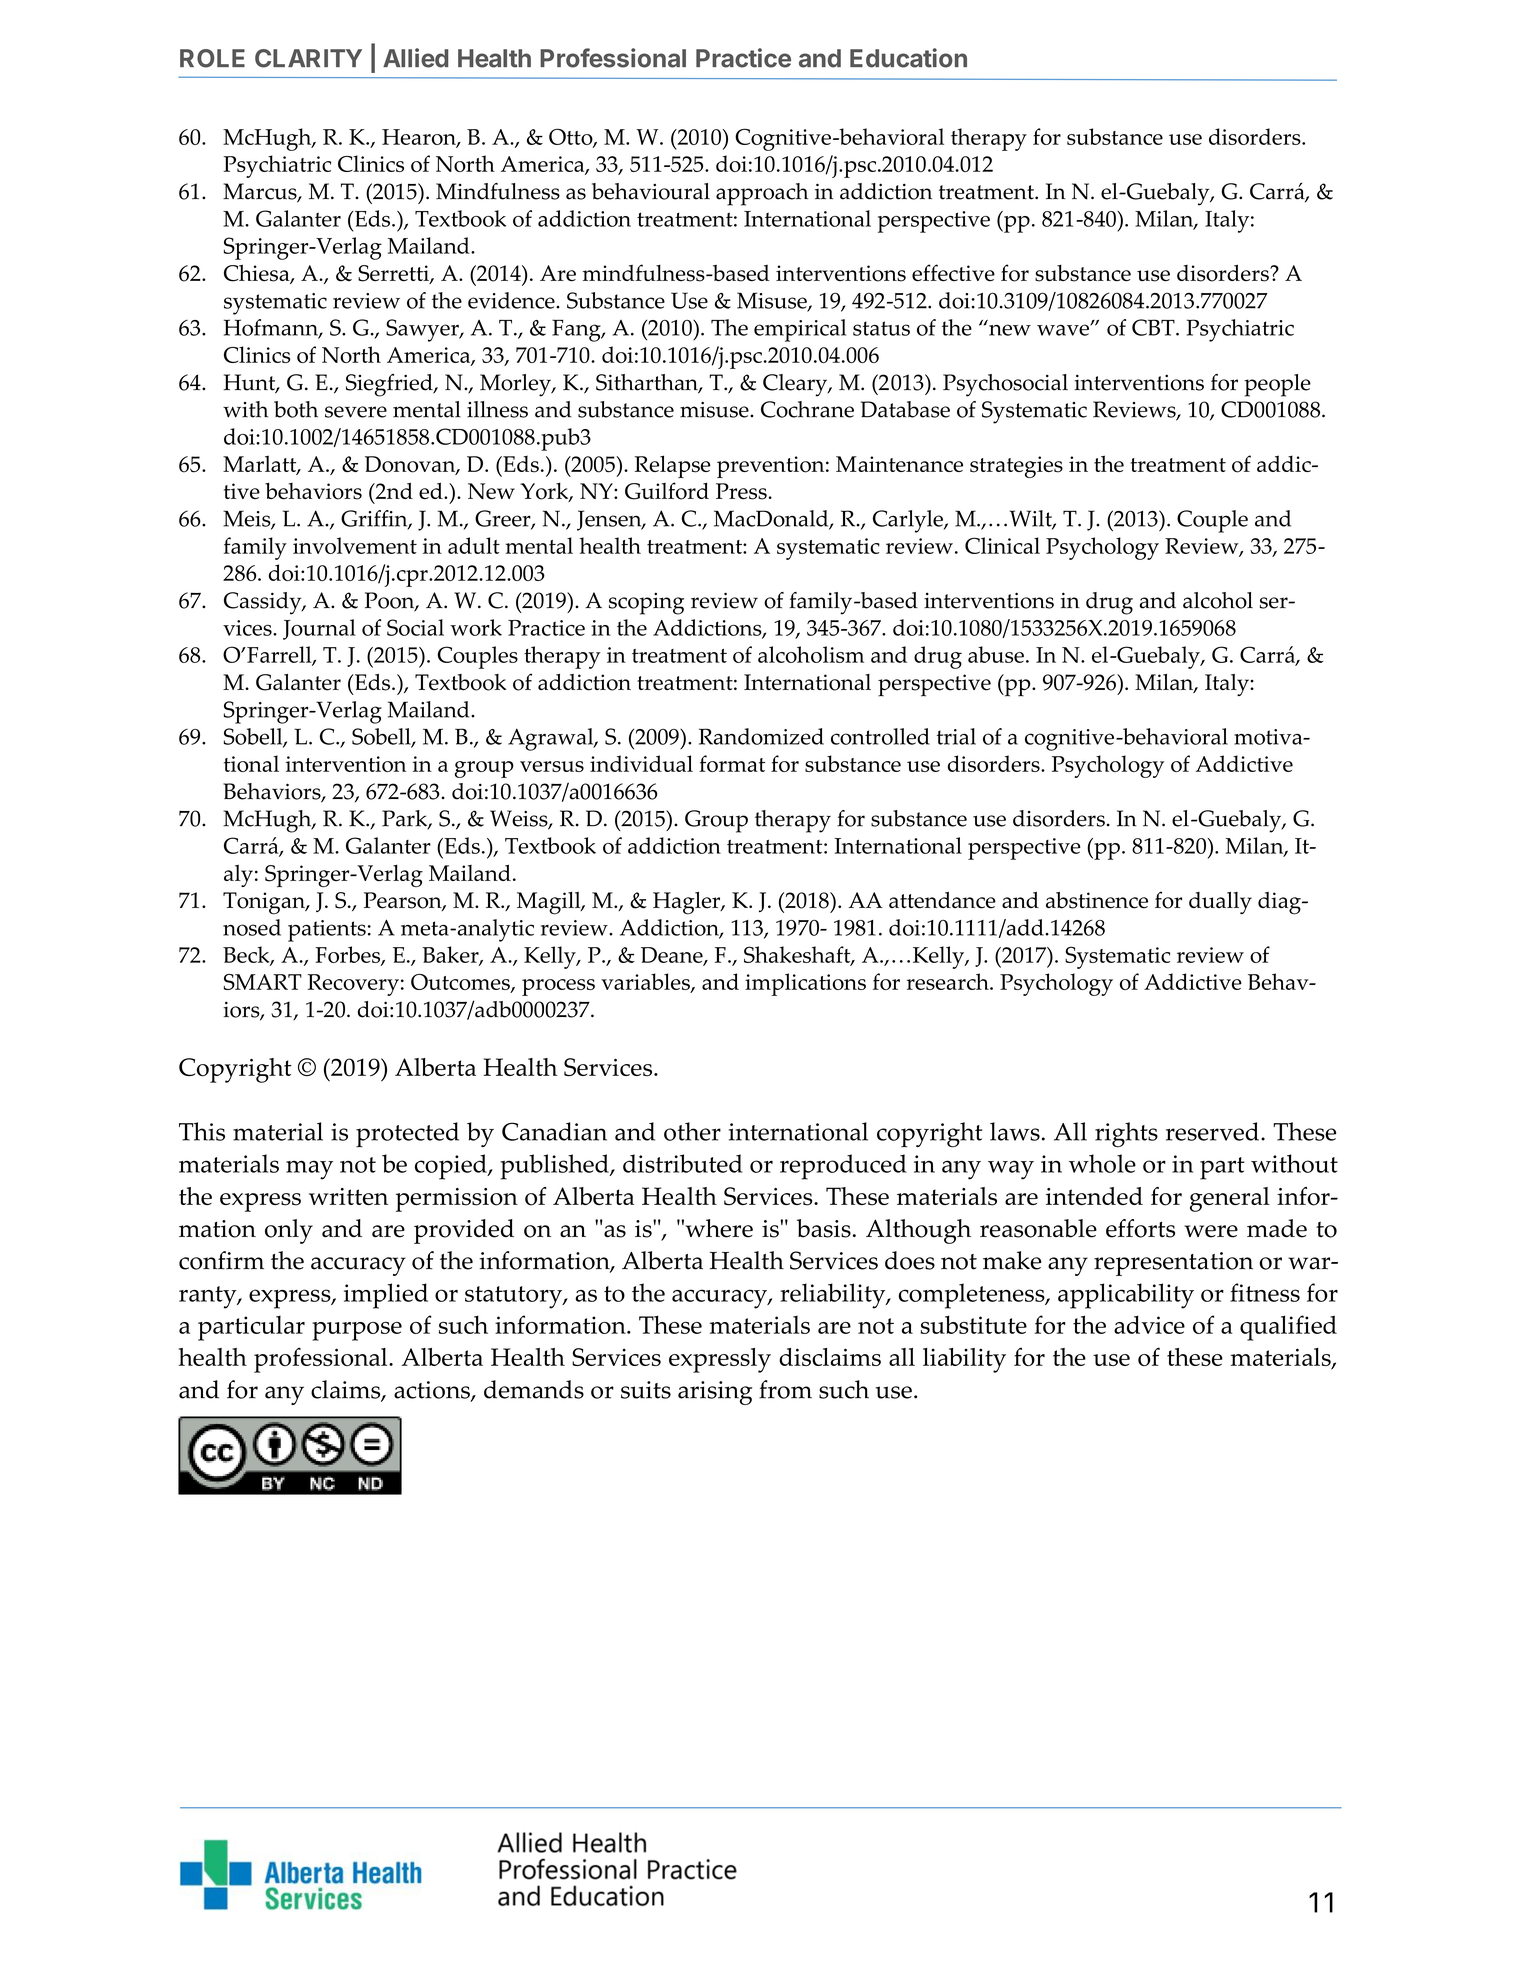 The width and height of the image is (1517, 1963). I want to click on Randomized, so click(761, 736).
